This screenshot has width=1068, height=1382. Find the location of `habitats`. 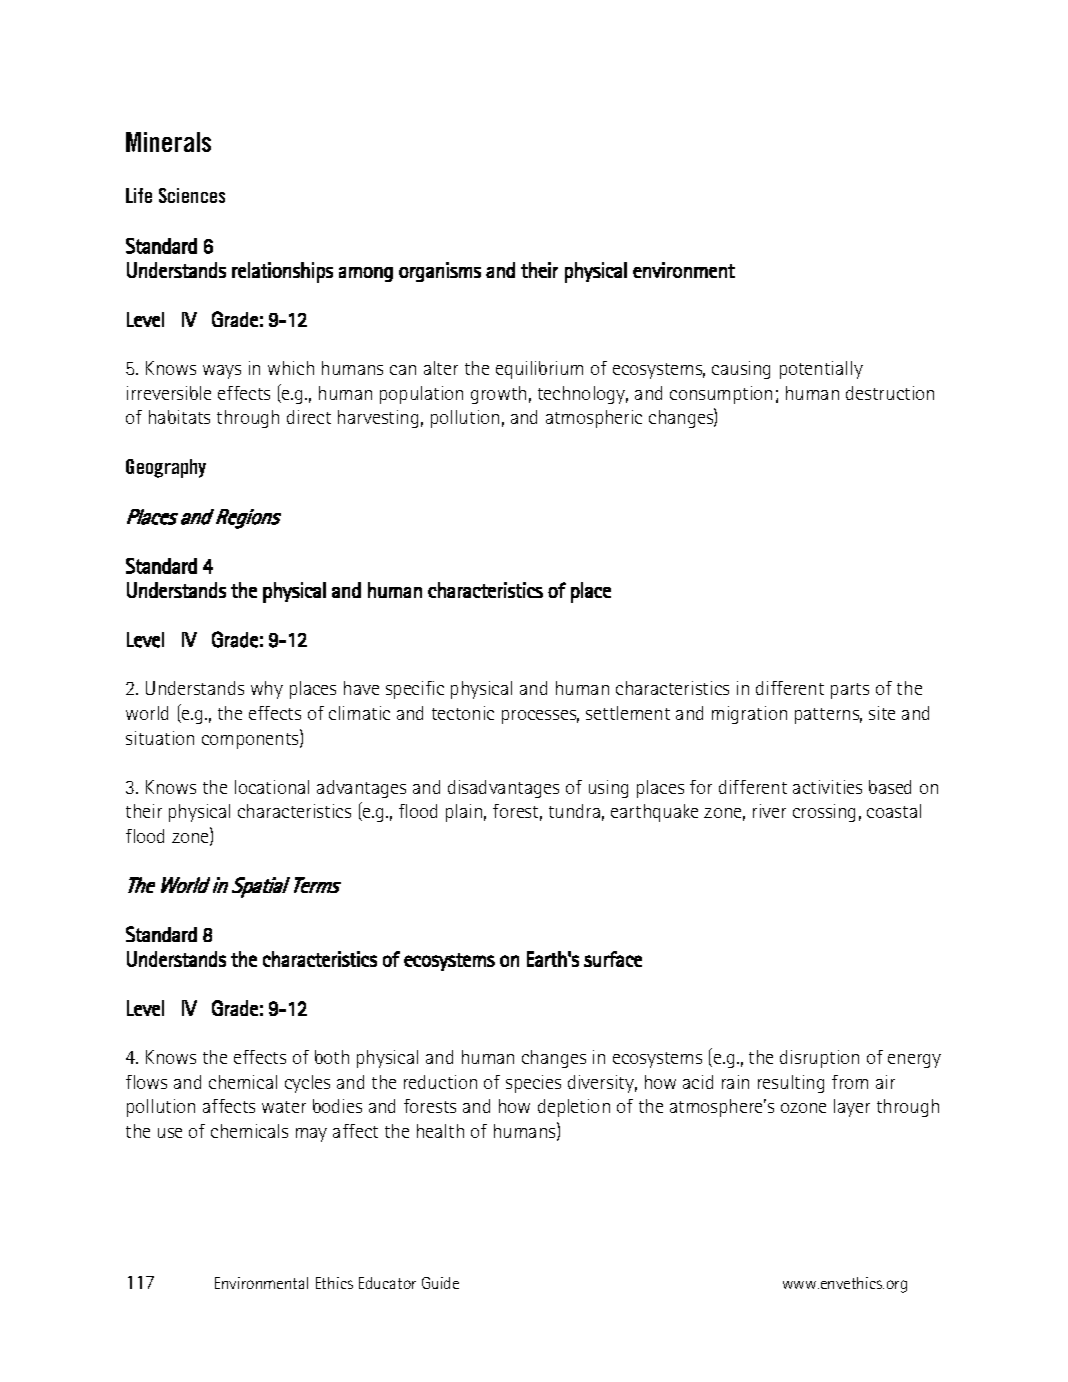

habitats is located at coordinates (179, 417).
